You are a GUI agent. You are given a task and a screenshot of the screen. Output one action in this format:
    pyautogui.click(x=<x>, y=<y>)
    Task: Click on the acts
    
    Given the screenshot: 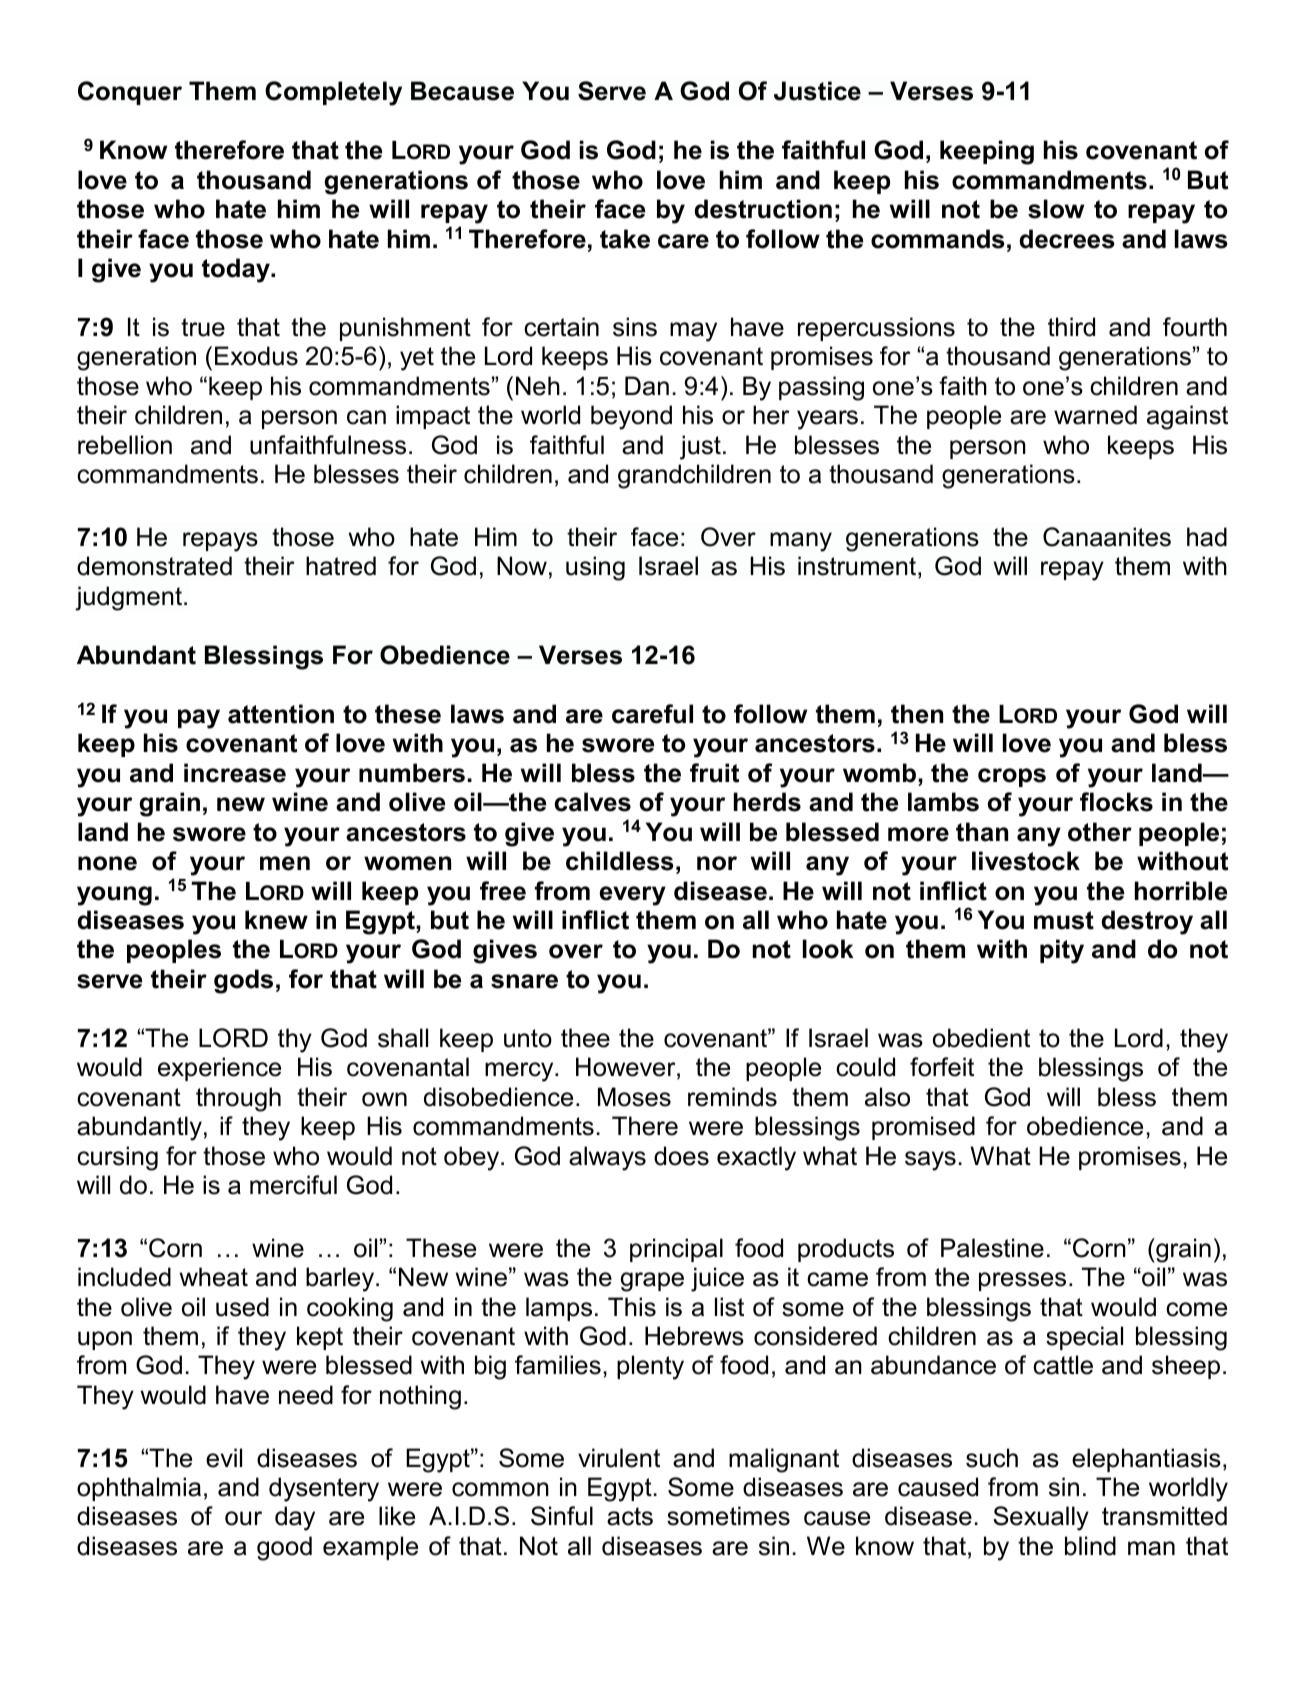 What is the action you would take?
    pyautogui.click(x=630, y=1516)
